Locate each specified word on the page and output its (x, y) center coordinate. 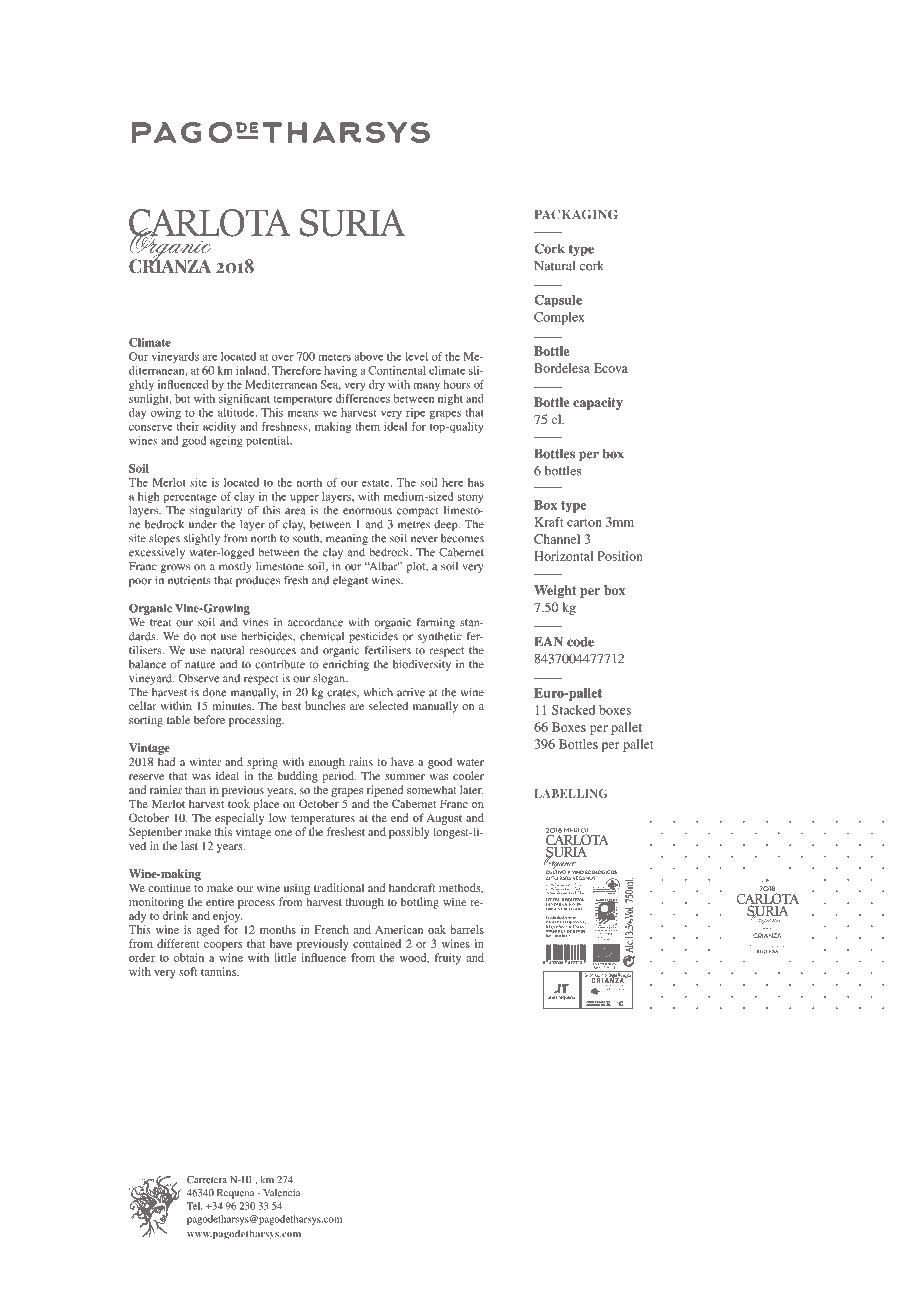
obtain (189, 957)
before (209, 719)
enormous (367, 511)
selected (388, 705)
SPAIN (578, 930)
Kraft (549, 522)
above (369, 356)
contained (377, 943)
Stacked (573, 710)
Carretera (207, 1180)
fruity (447, 959)
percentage (190, 498)
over (283, 358)
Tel (194, 1206)
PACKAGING (576, 214)
